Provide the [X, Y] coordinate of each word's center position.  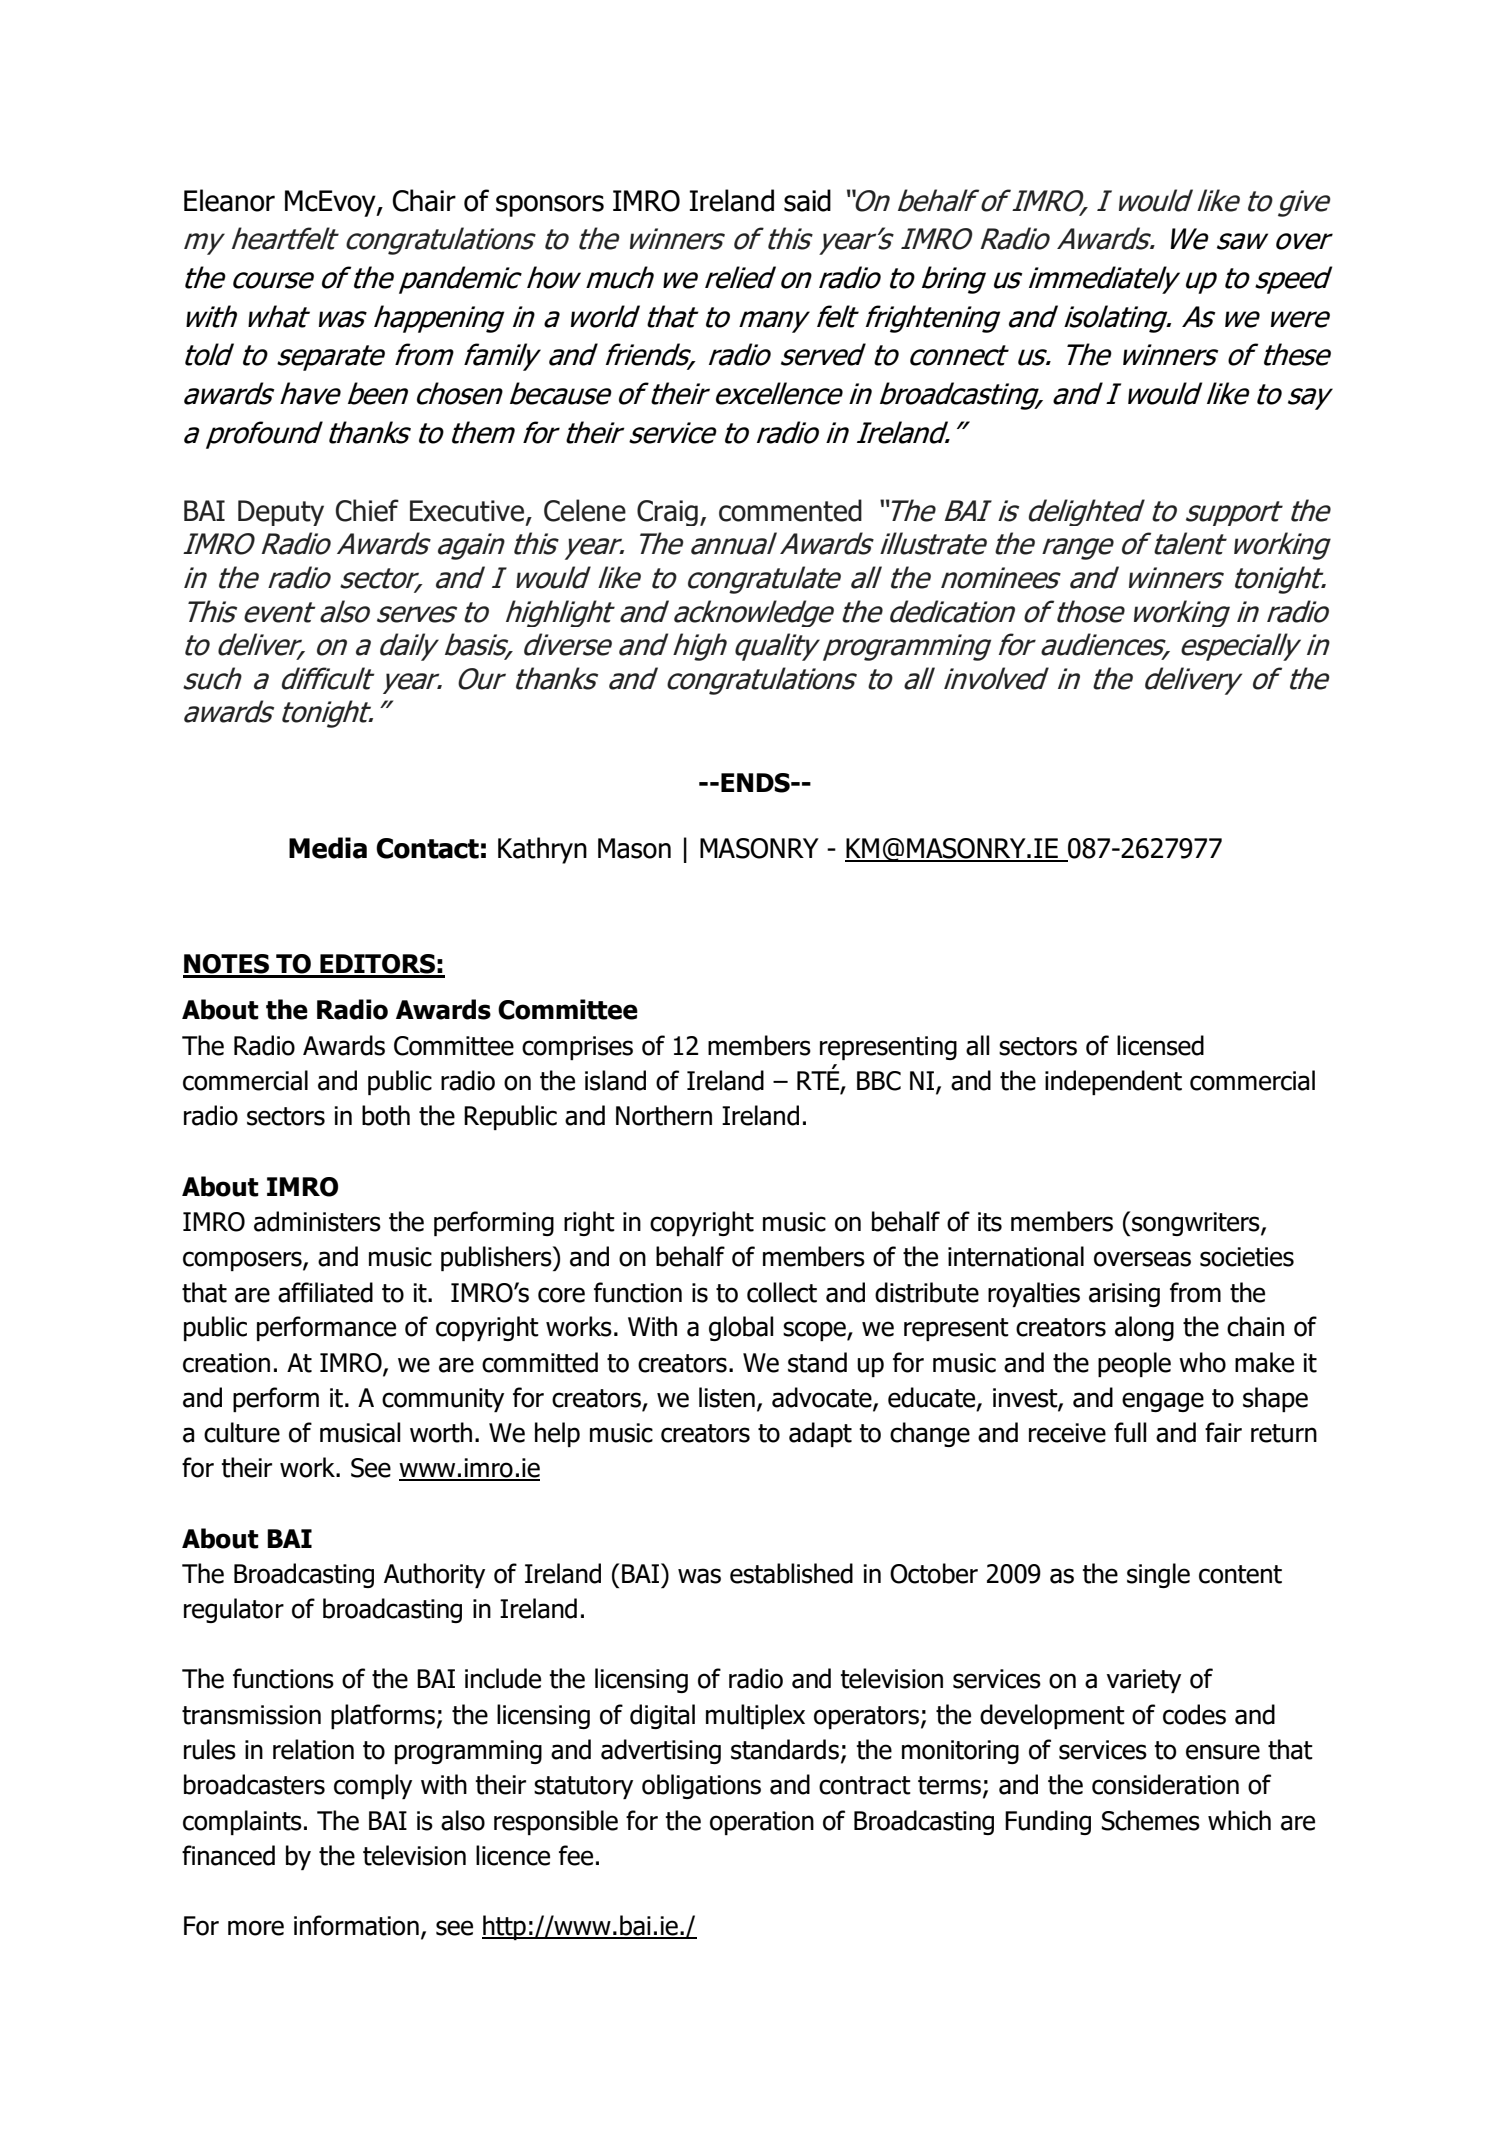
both [386, 1115]
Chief [367, 510]
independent [1113, 1082]
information [356, 1925]
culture [242, 1432]
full [1130, 1432]
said [807, 200]
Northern [664, 1115]
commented [790, 510]
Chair [424, 200]
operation [762, 1823]
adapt [820, 1434]
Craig [667, 513]
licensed [1160, 1045]
